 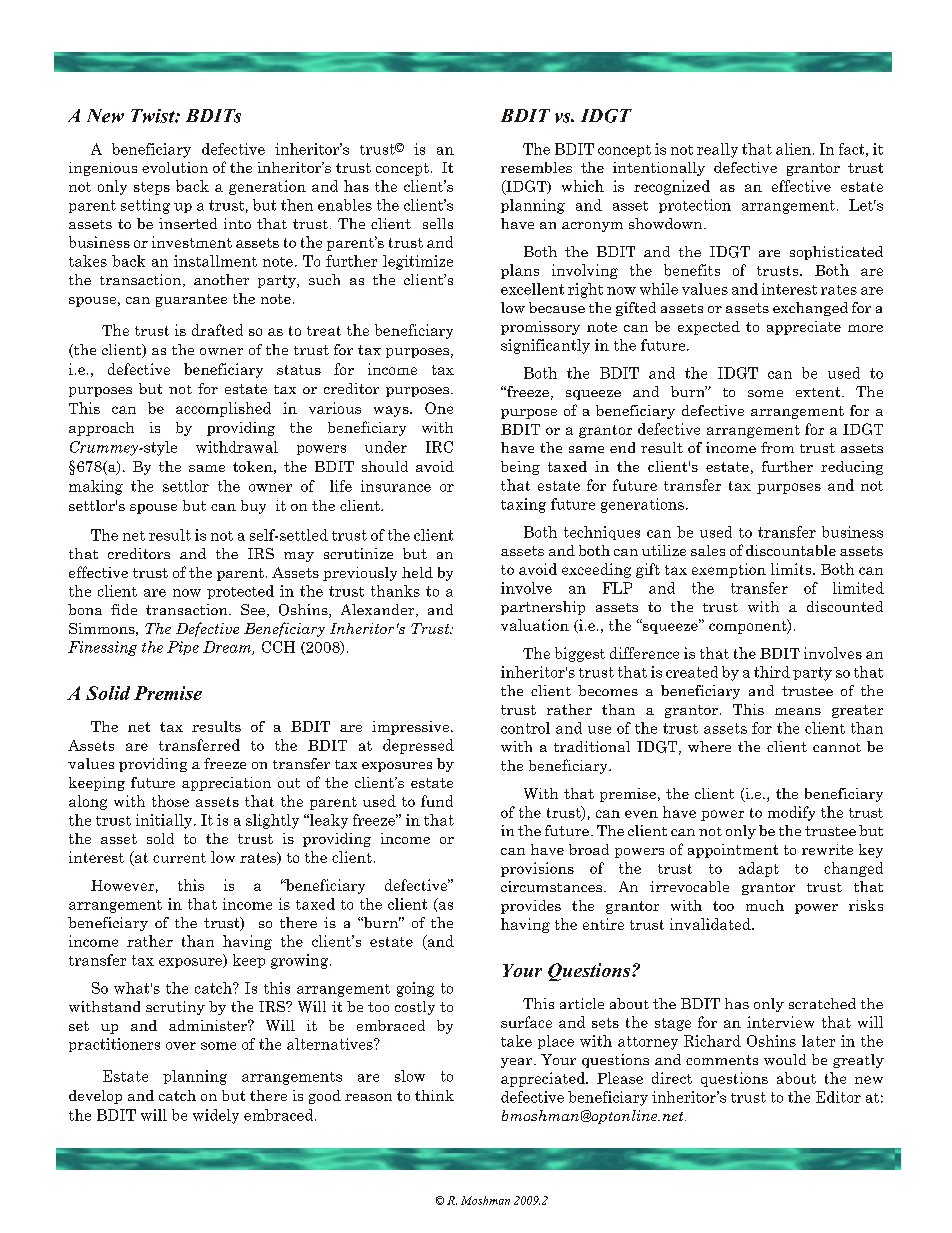 What do you see at coordinates (179, 858) in the page?
I see `current` at bounding box center [179, 858].
